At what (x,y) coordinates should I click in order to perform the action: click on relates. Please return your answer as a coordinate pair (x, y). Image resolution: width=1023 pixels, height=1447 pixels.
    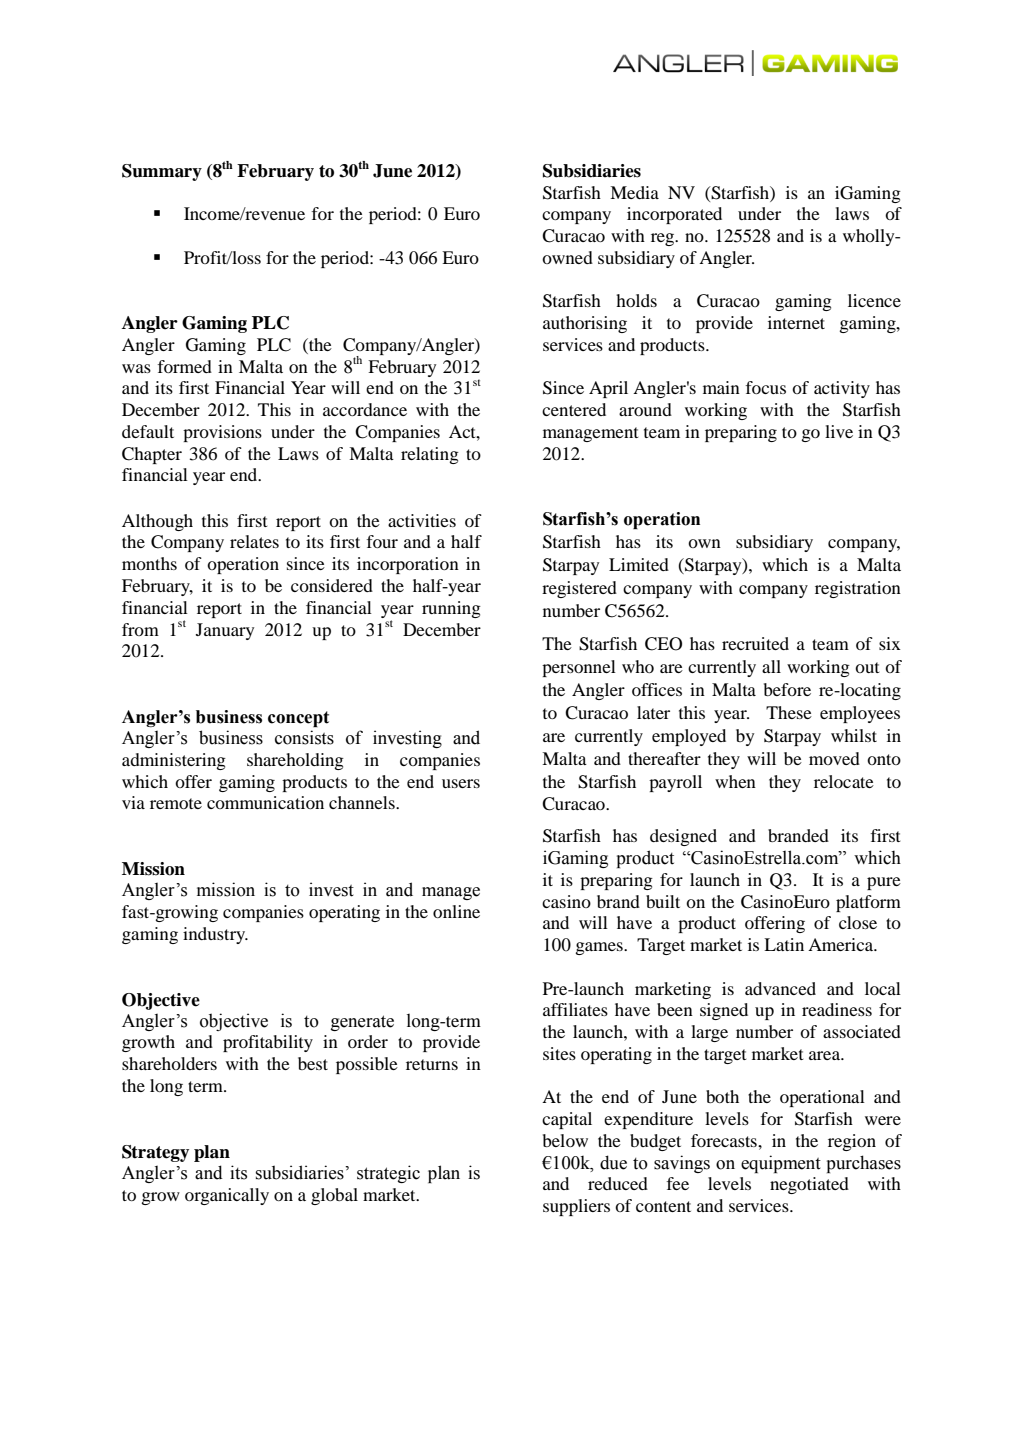
    Looking at the image, I should click on (254, 541).
